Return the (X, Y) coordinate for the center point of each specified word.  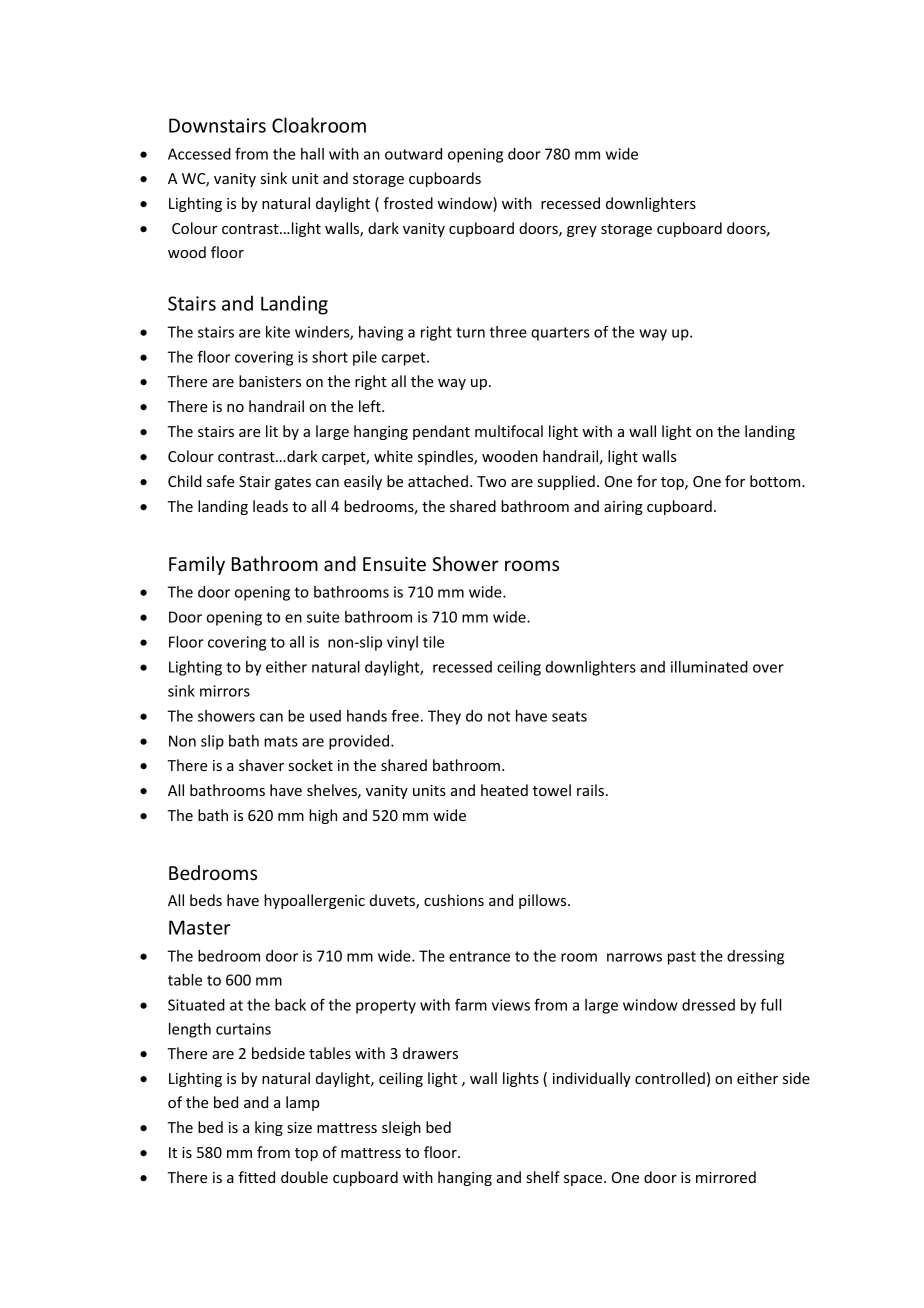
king (269, 1128)
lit (272, 431)
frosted (408, 203)
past (682, 958)
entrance (479, 956)
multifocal (509, 431)
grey (582, 231)
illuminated (709, 667)
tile (433, 642)
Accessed (199, 154)
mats (281, 741)
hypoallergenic (314, 901)
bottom (776, 481)
